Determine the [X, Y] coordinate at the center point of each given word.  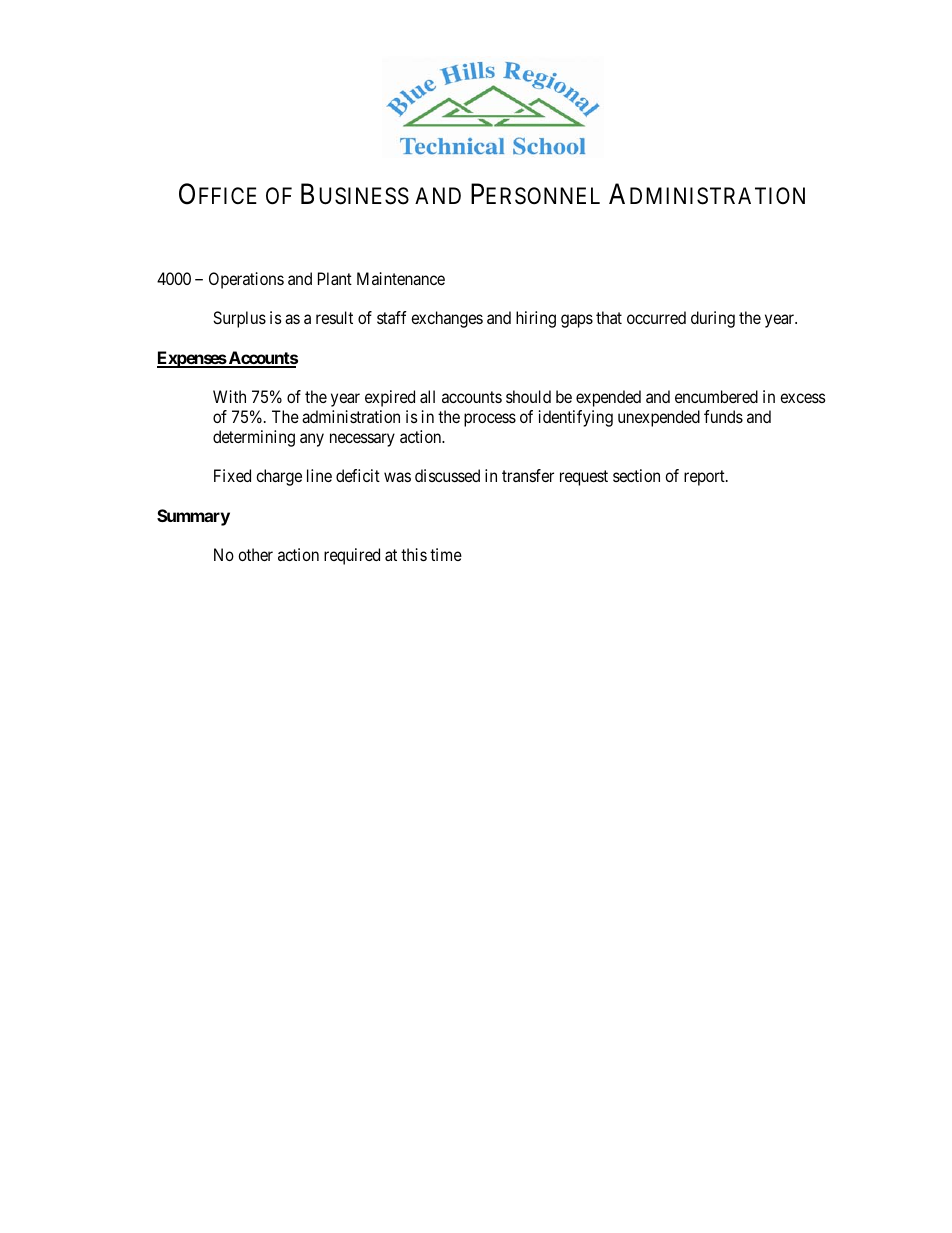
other [255, 554]
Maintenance [401, 278]
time [446, 554]
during [713, 319]
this [414, 554]
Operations [246, 280]
